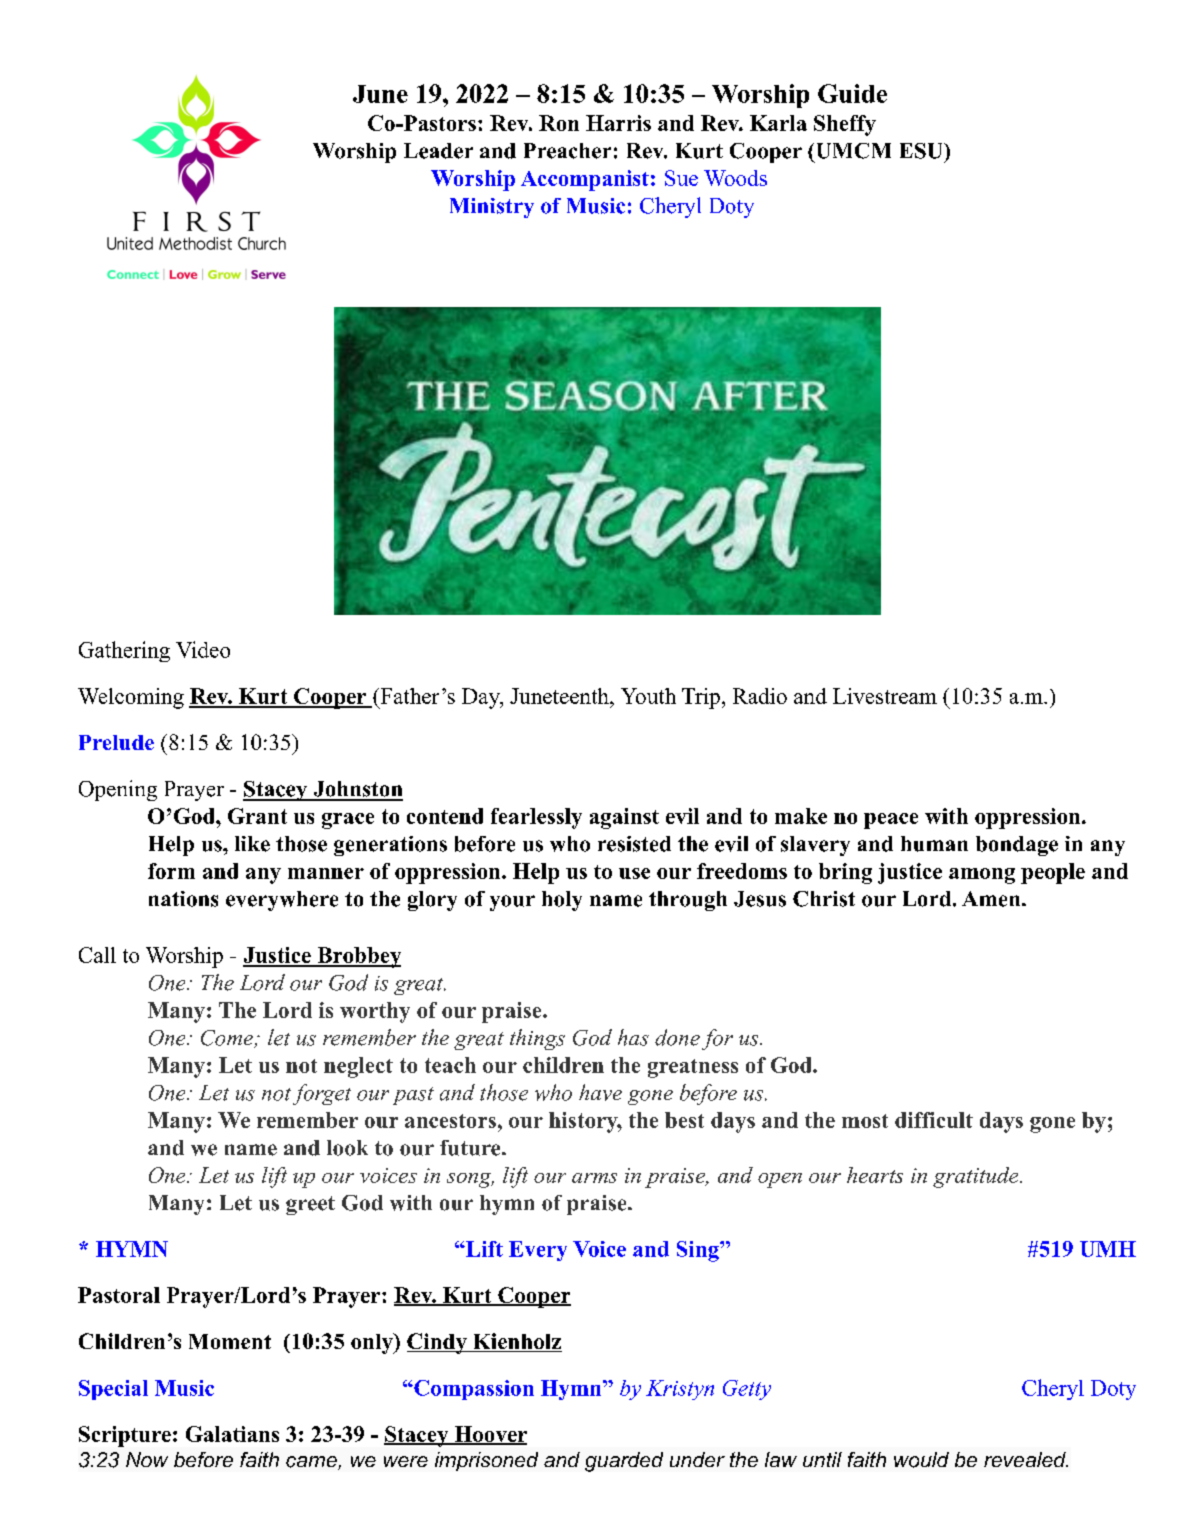 The height and width of the screenshot is (1528, 1181). Describe the element at coordinates (845, 125) in the screenshot. I see `Sheffy` at that location.
